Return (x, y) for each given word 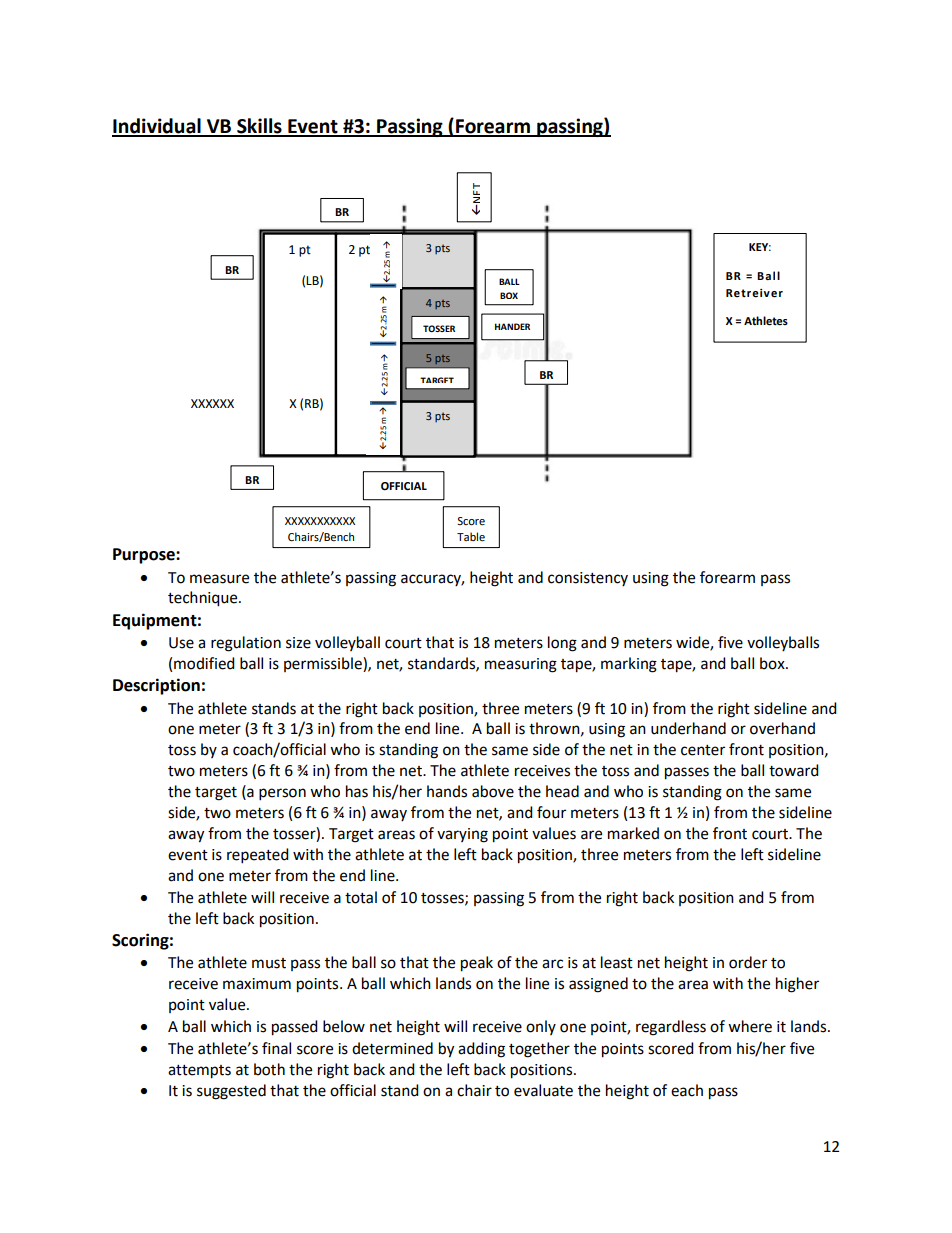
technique (204, 599)
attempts (199, 1072)
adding (481, 1050)
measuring (521, 665)
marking (629, 665)
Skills (259, 127)
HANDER (512, 326)
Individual (157, 127)
